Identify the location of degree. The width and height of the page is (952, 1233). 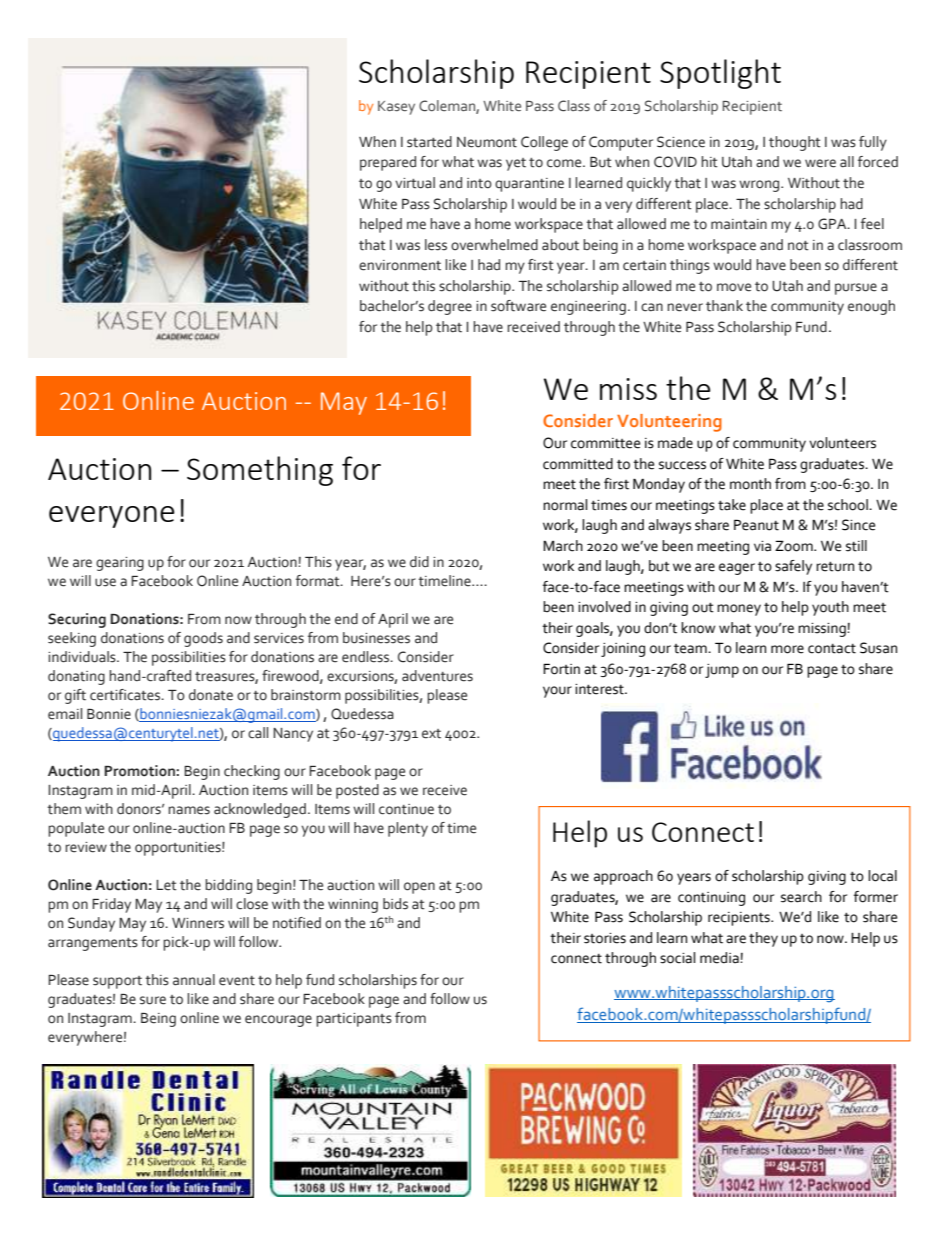
(450, 307).
